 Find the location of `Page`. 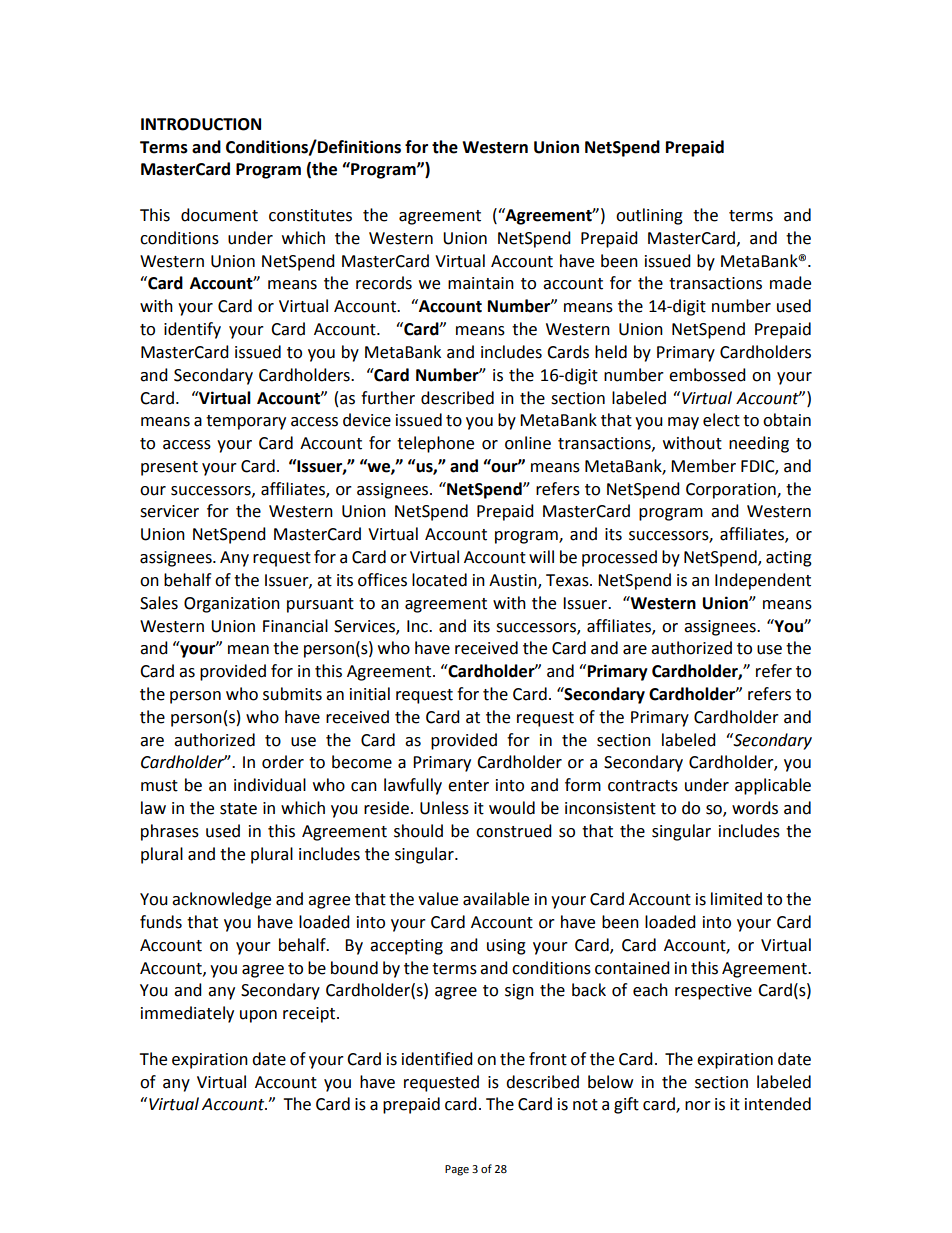

Page is located at coordinates (457, 1170).
